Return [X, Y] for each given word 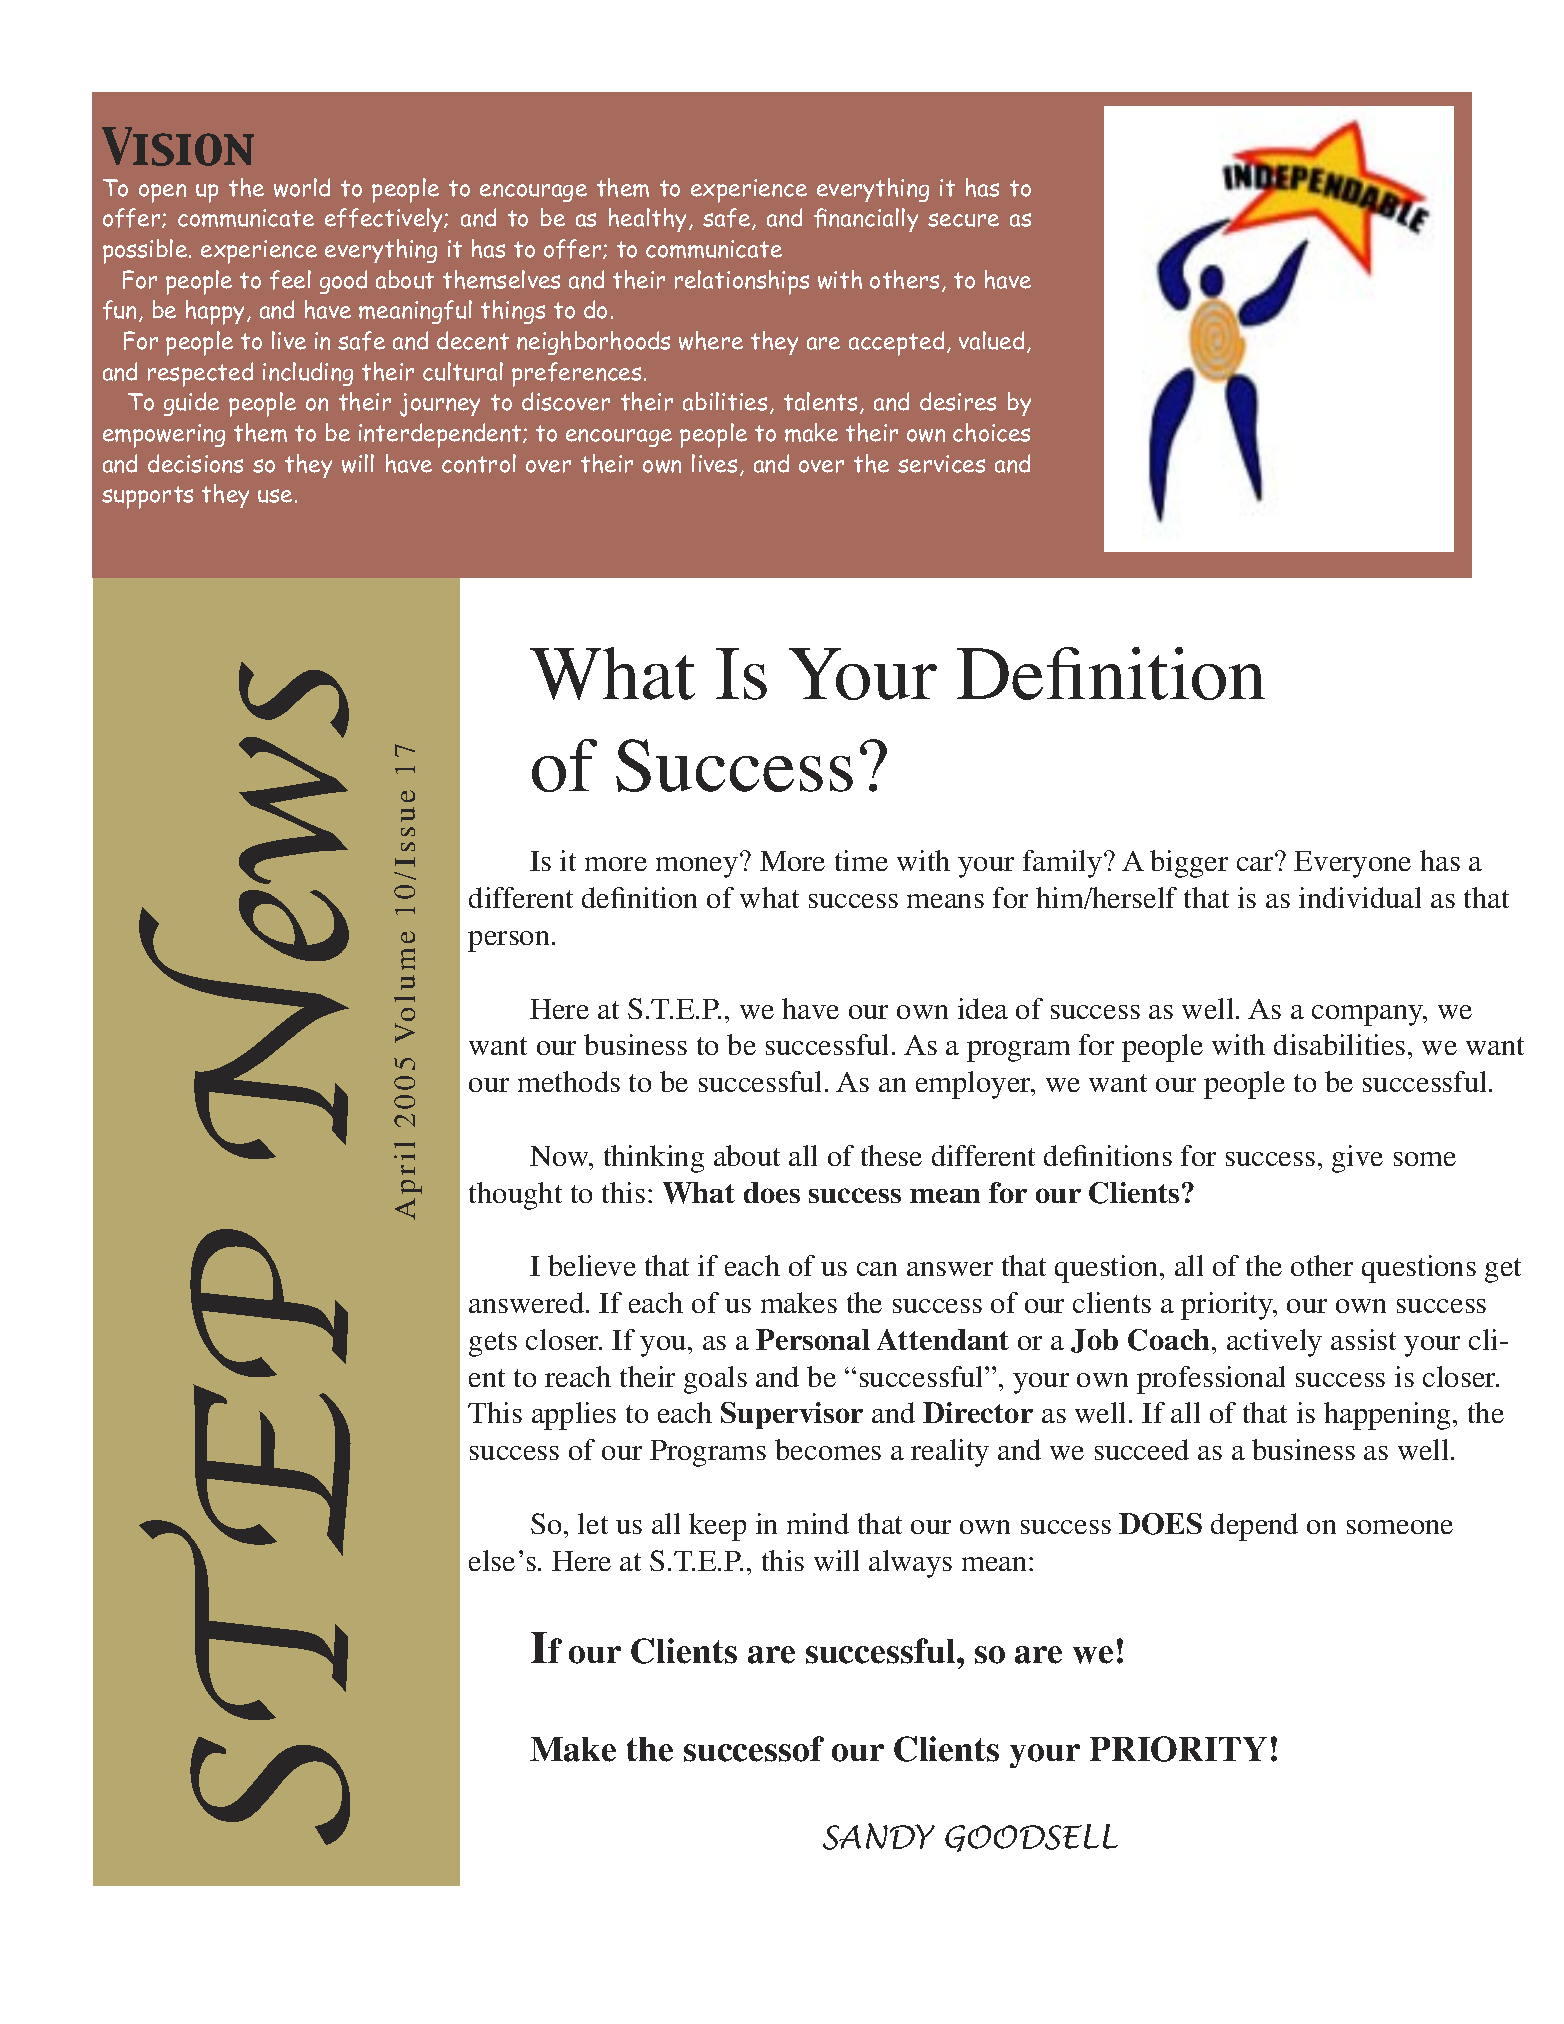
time [861, 860]
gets [493, 1344]
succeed [1142, 1449]
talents [820, 401]
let [593, 1523]
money [698, 866]
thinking [654, 1159]
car [1256, 863]
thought [515, 1196]
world [302, 187]
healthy [649, 220]
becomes [828, 1449]
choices [991, 432]
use [275, 496]
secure [963, 220]
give [1357, 1159]
